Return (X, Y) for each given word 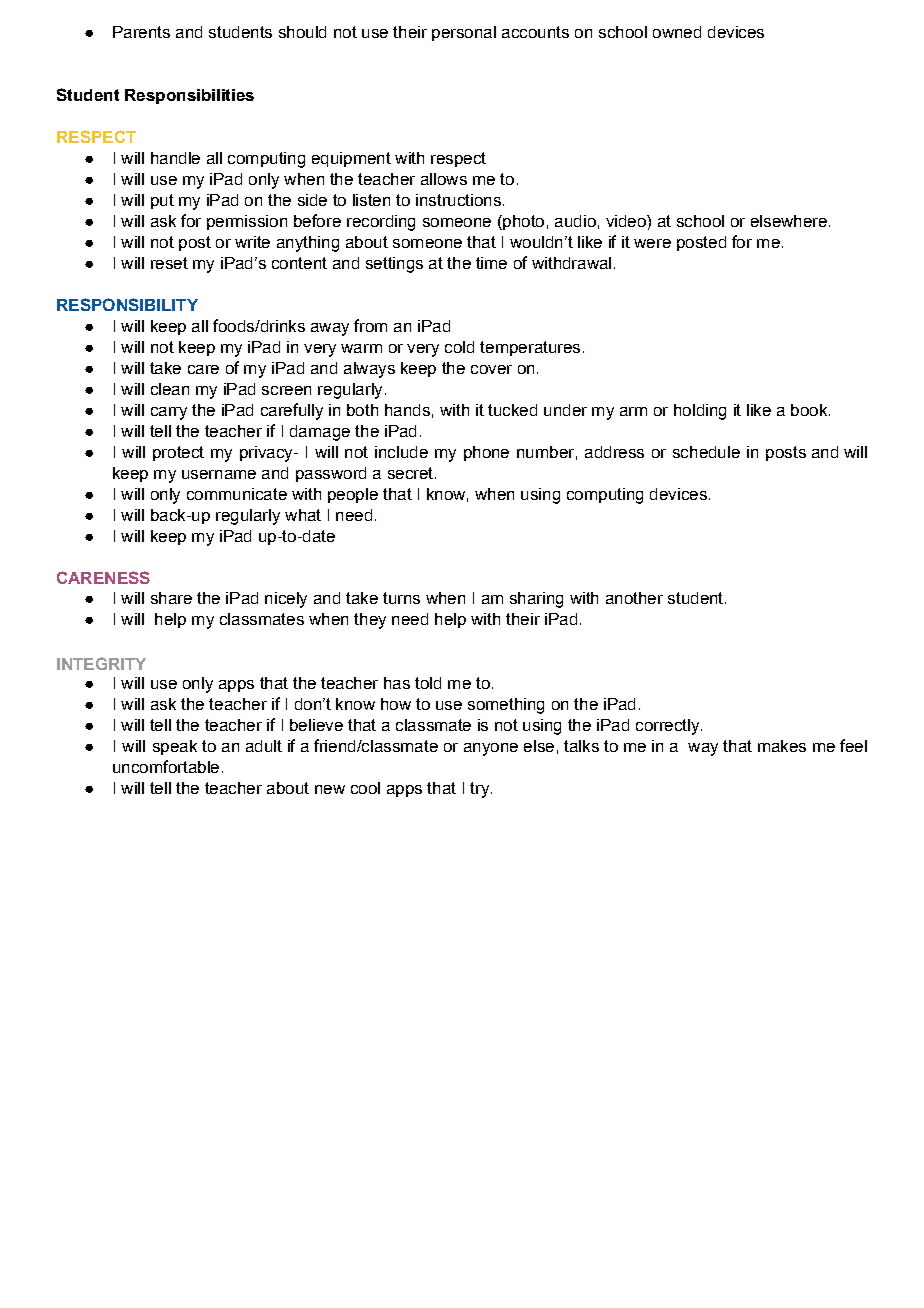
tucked (512, 410)
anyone (491, 749)
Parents (141, 32)
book (810, 410)
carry (169, 413)
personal (464, 33)
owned (677, 32)
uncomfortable (166, 766)
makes (782, 746)
